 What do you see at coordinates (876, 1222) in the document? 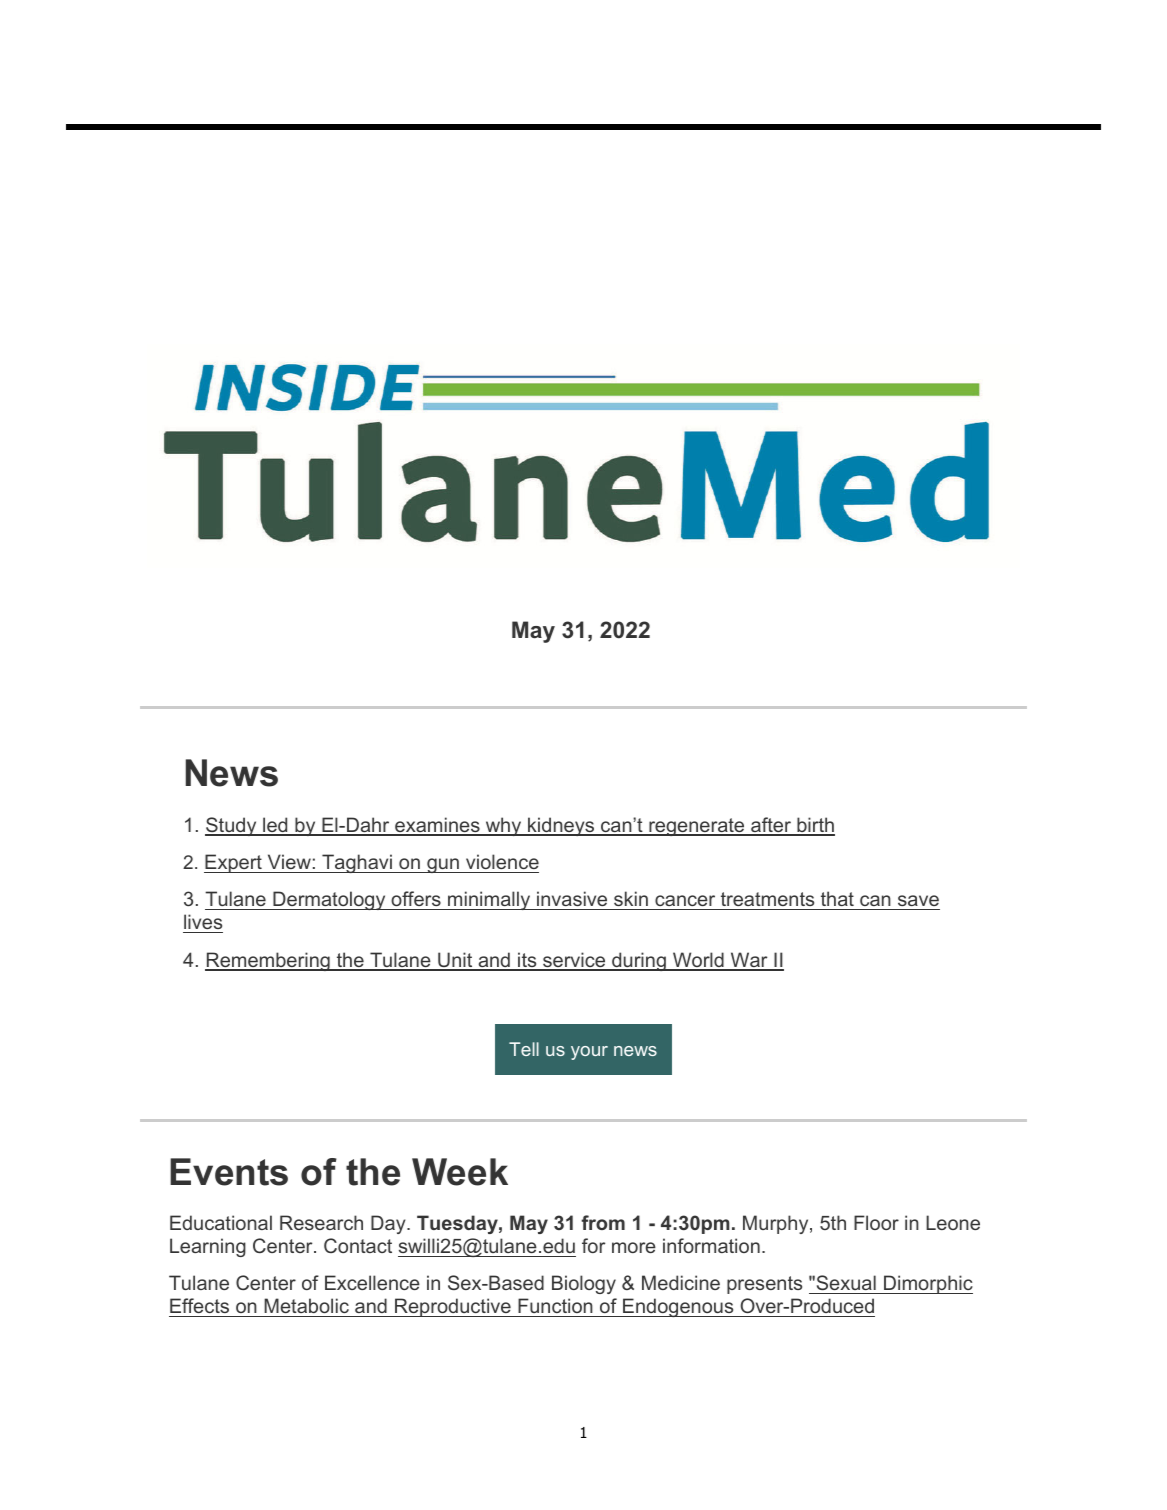
I see `Floor` at bounding box center [876, 1222].
